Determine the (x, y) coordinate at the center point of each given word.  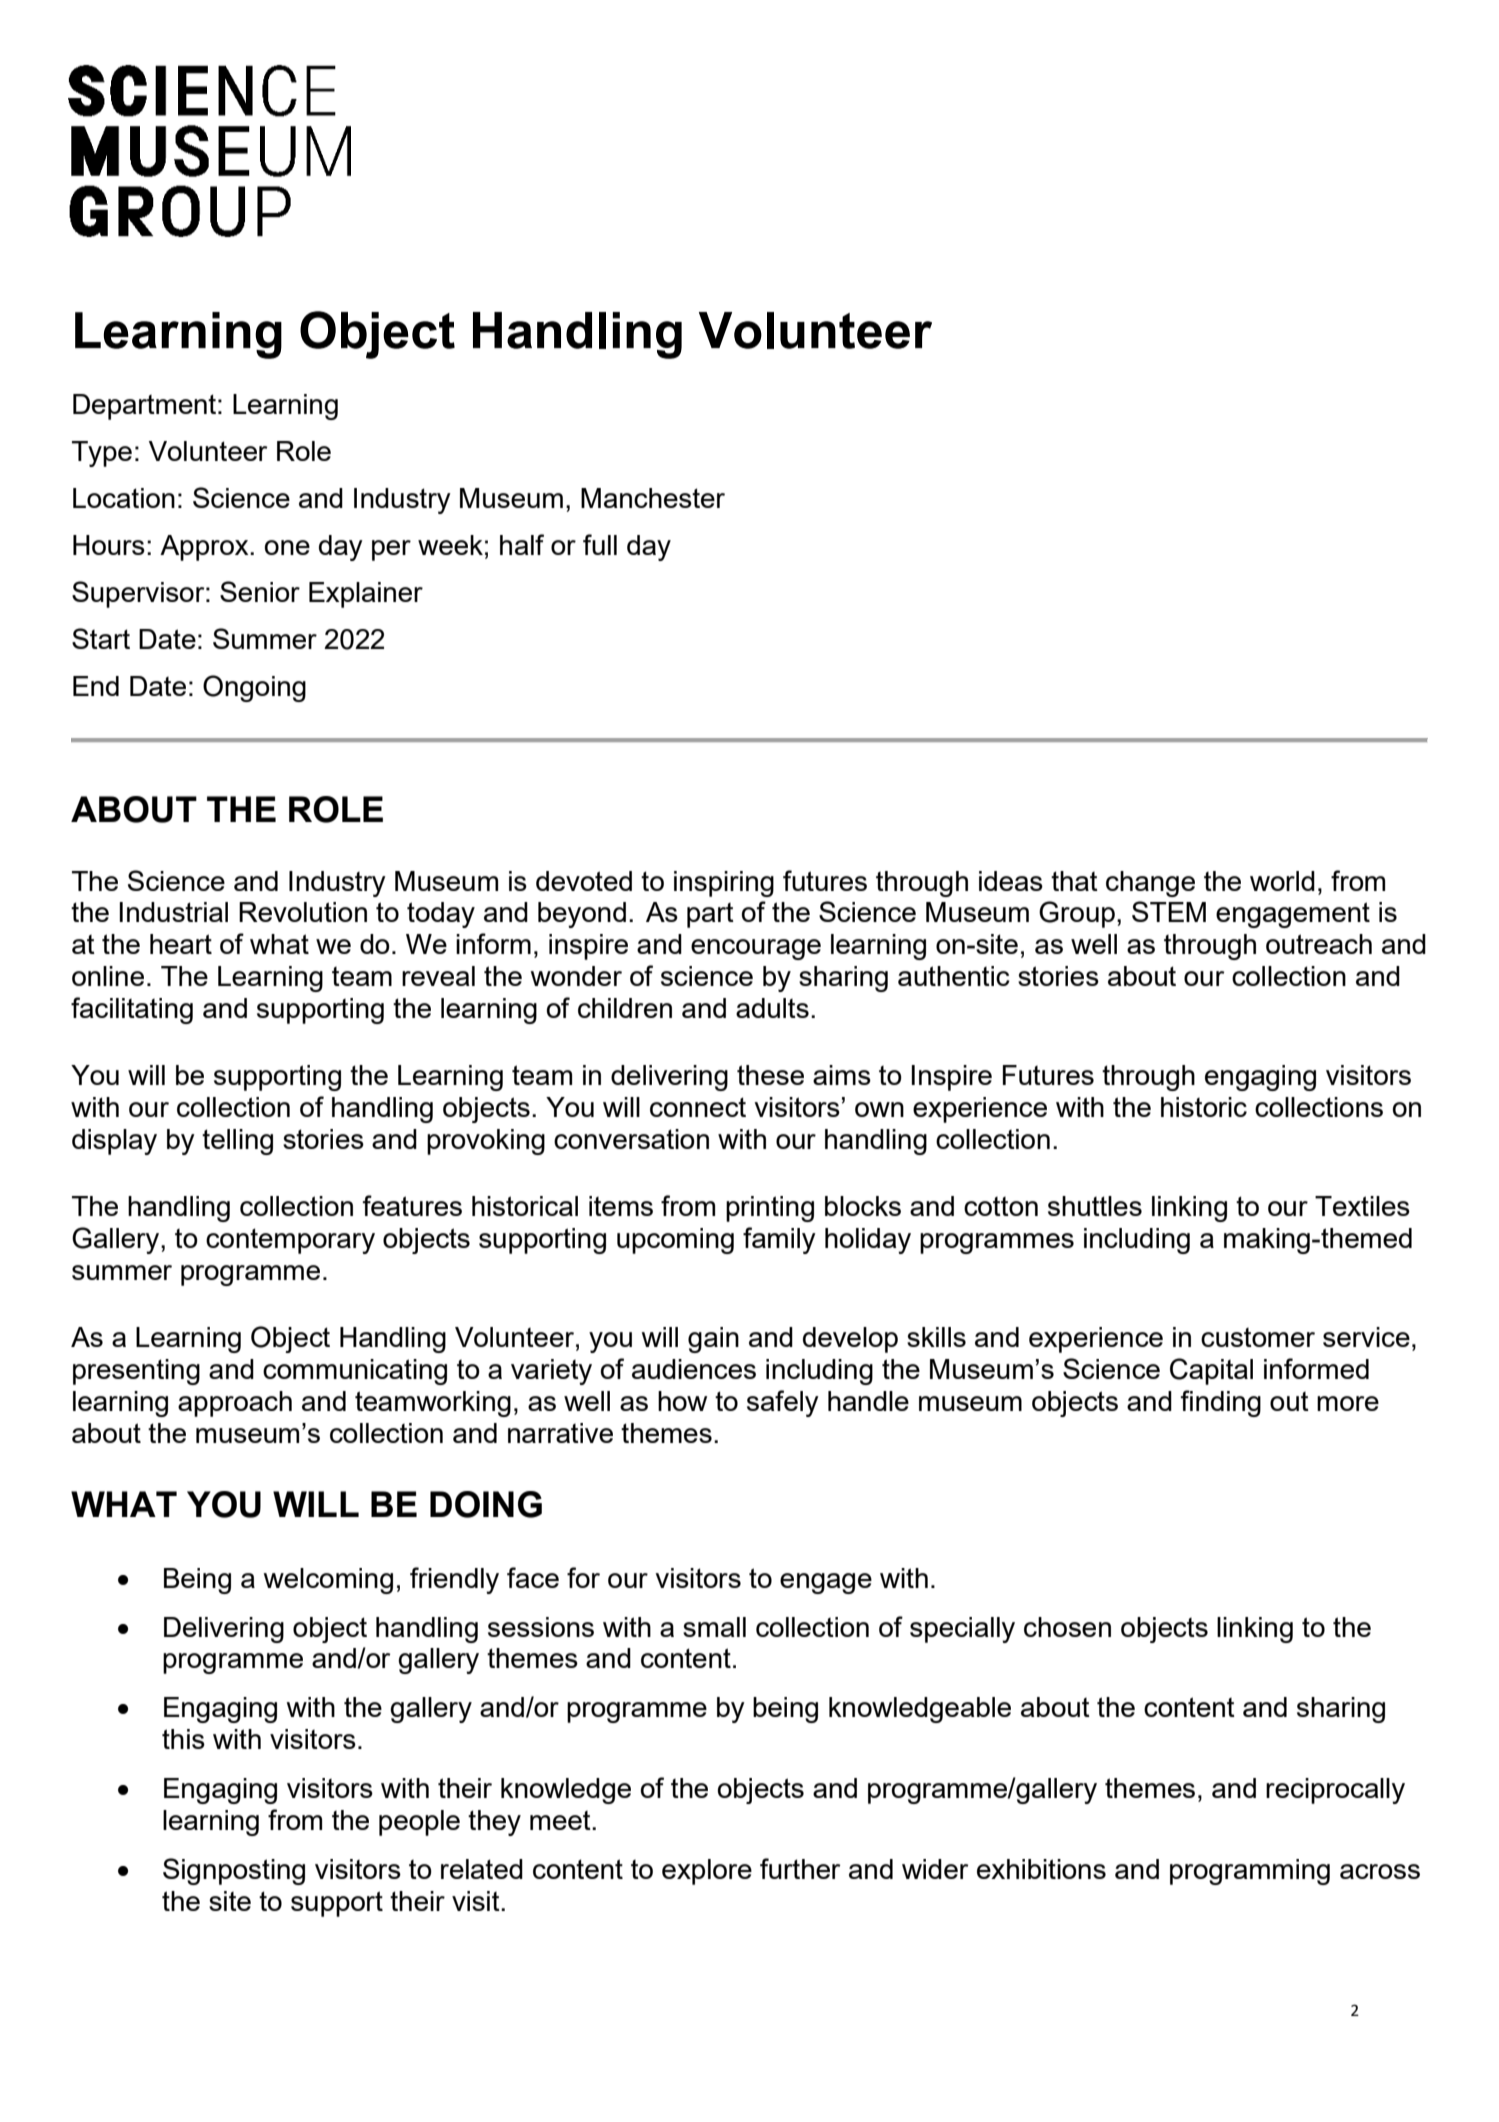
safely (783, 1403)
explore (707, 1872)
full (600, 544)
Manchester (653, 498)
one (287, 547)
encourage (756, 949)
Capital (1211, 1371)
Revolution (303, 912)
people (419, 1823)
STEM (1169, 911)
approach (235, 1404)
